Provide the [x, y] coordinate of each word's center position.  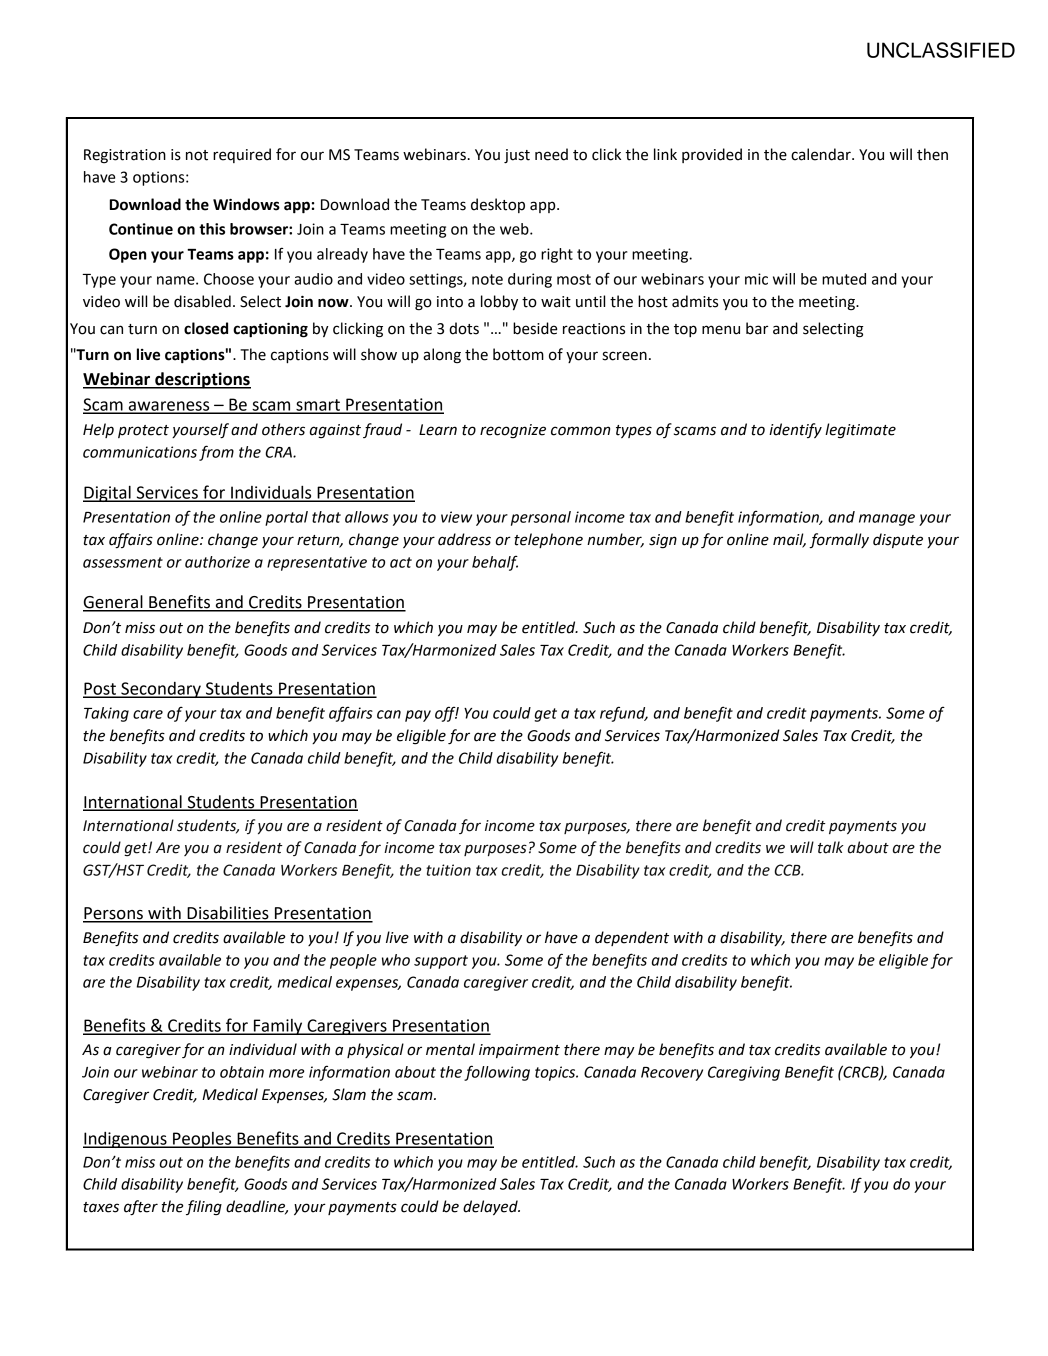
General [114, 603]
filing [204, 1208]
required [242, 155]
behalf [495, 563]
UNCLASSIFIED [941, 50]
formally [839, 540]
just [517, 156]
